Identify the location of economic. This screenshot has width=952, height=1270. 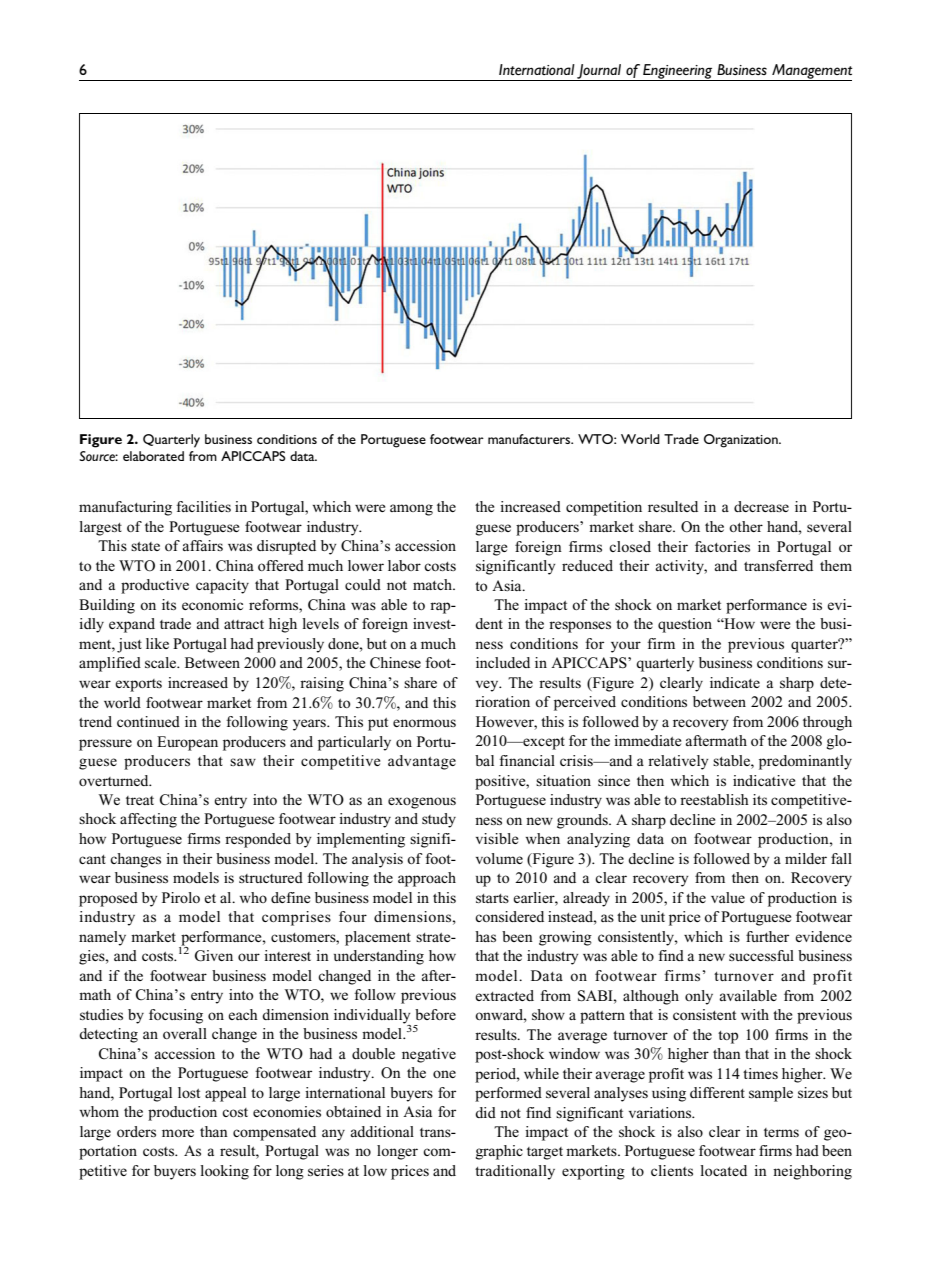
(212, 604).
